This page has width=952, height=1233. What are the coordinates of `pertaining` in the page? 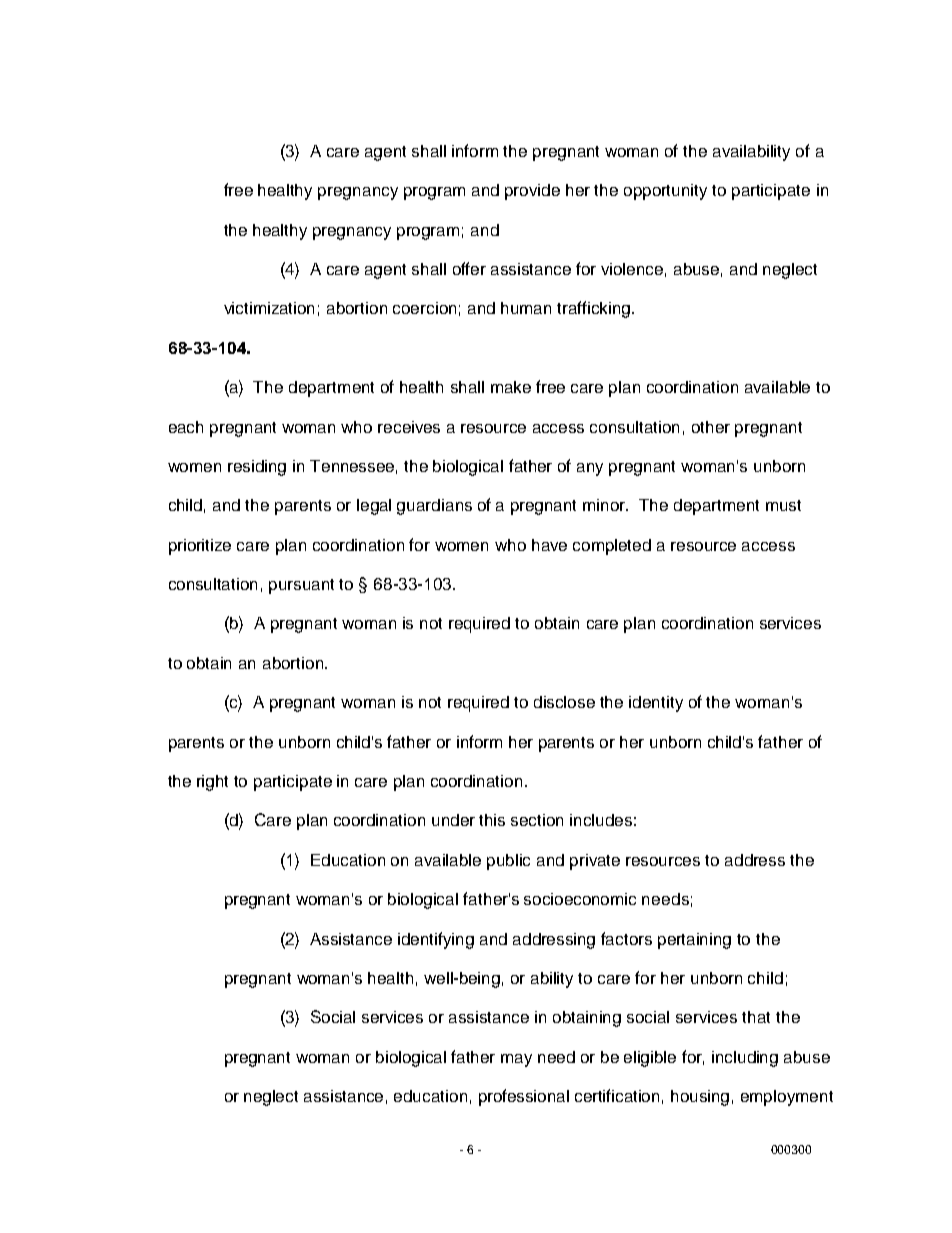 It's located at (694, 941).
